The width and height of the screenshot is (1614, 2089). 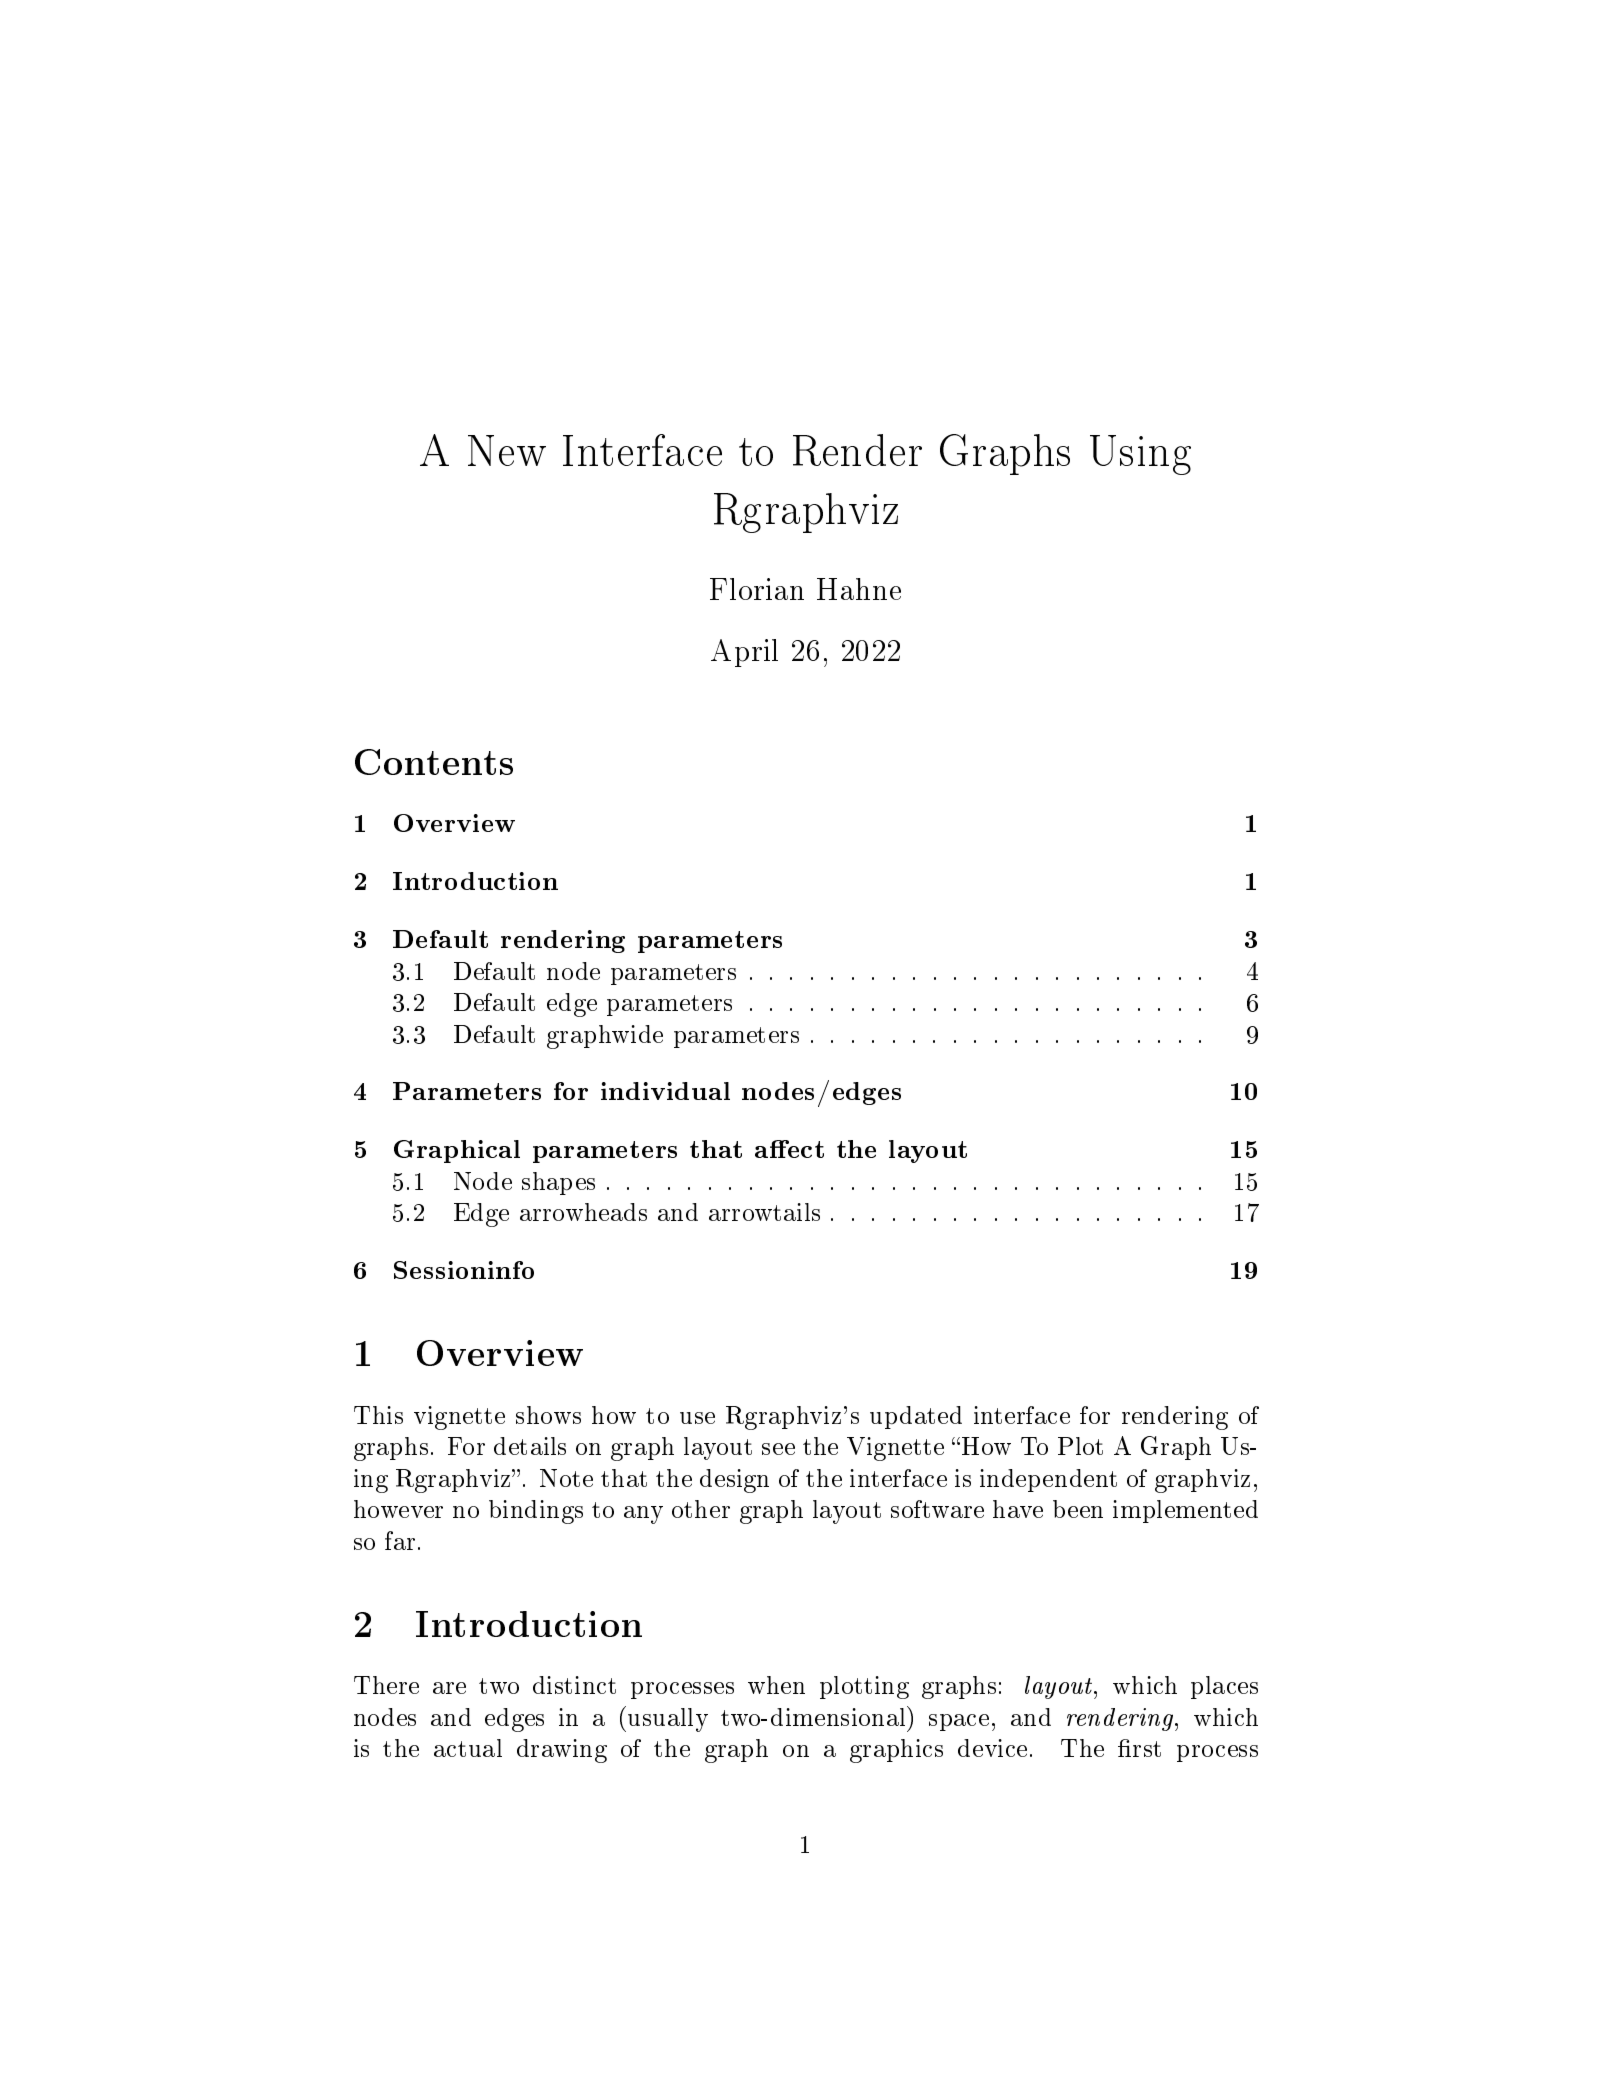 What do you see at coordinates (1224, 1687) in the screenshot?
I see `places` at bounding box center [1224, 1687].
